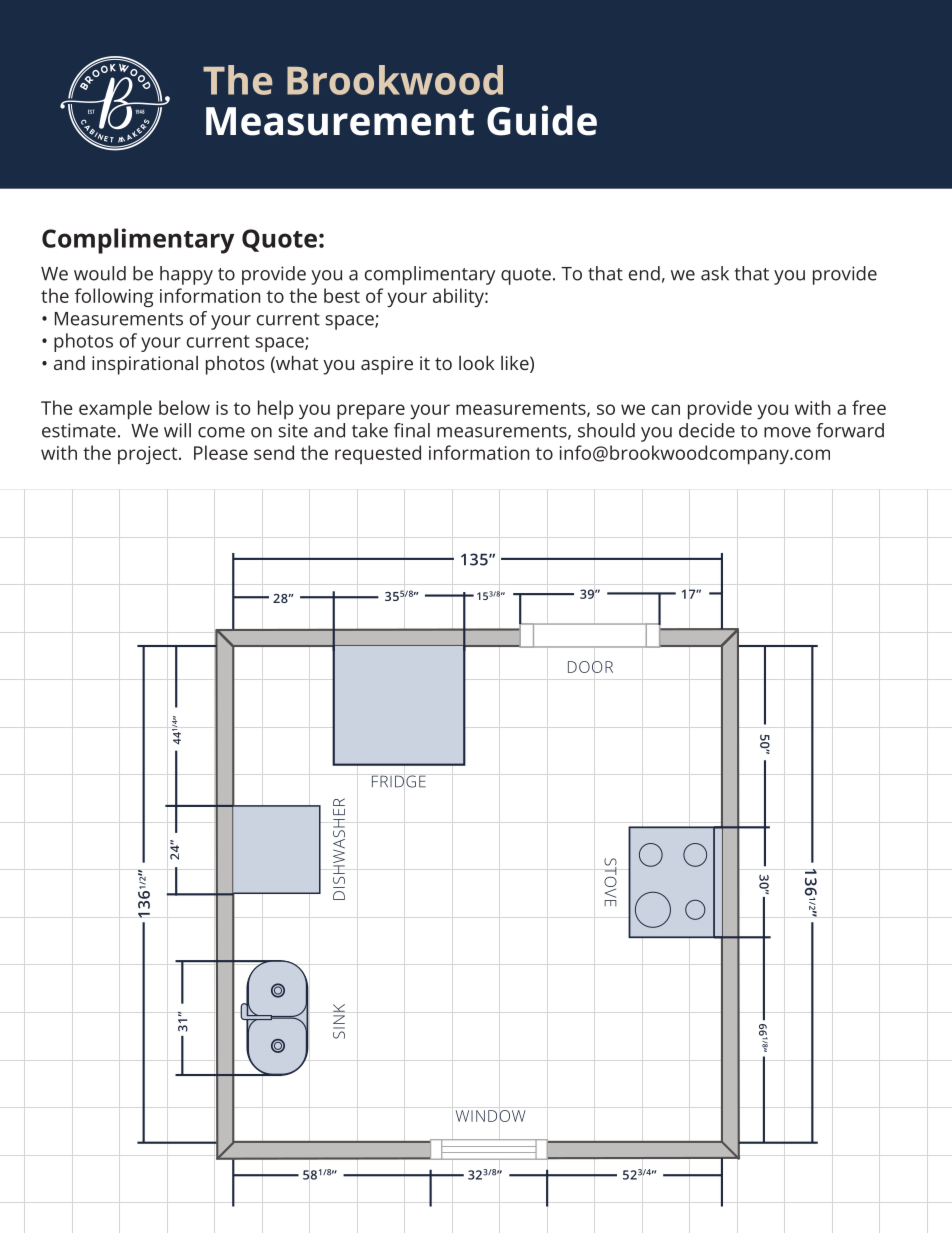 This screenshot has height=1233, width=952. Describe the element at coordinates (715, 273) in the screenshot. I see `ask` at that location.
